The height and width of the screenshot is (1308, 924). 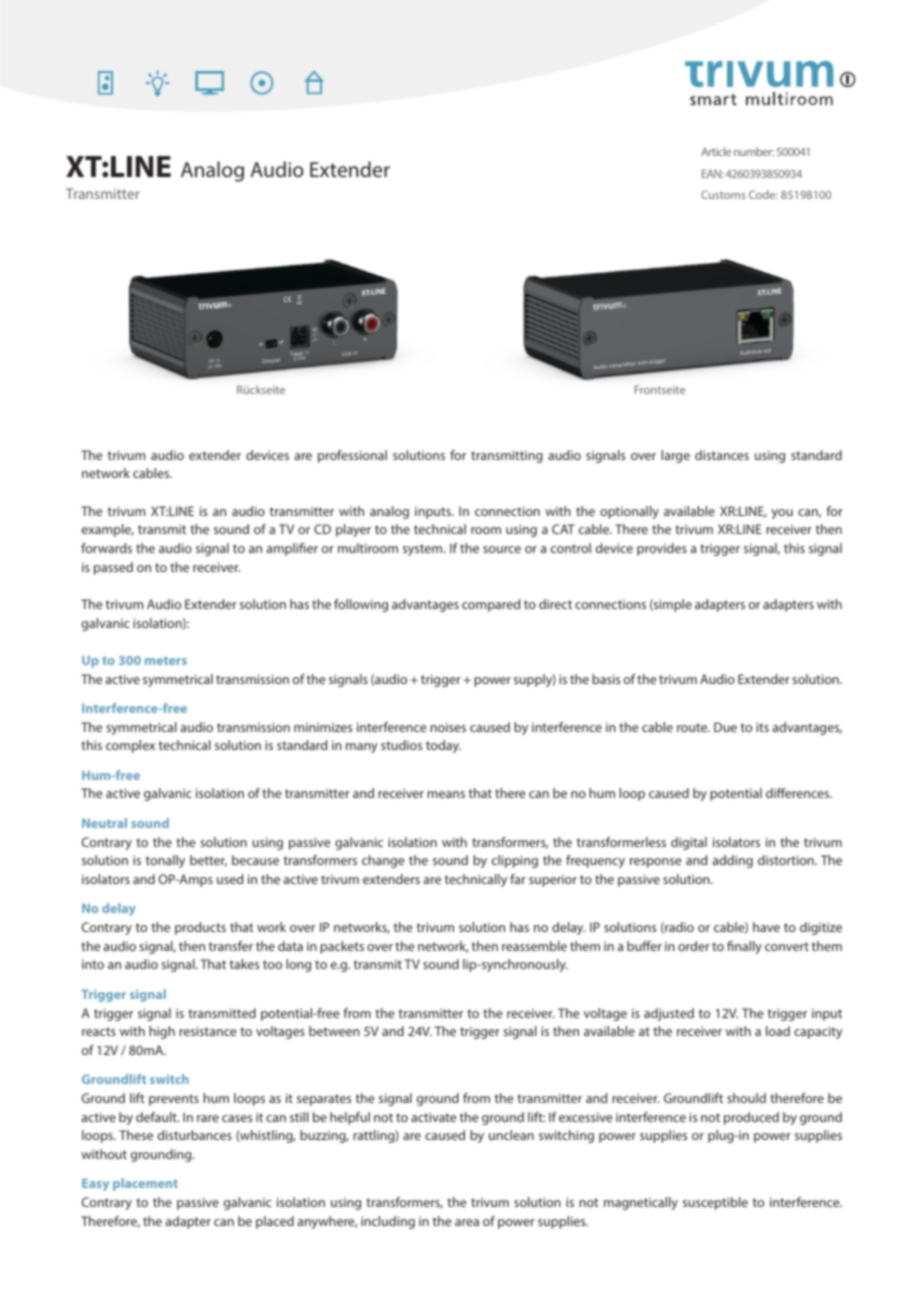 I want to click on area, so click(x=467, y=1222).
